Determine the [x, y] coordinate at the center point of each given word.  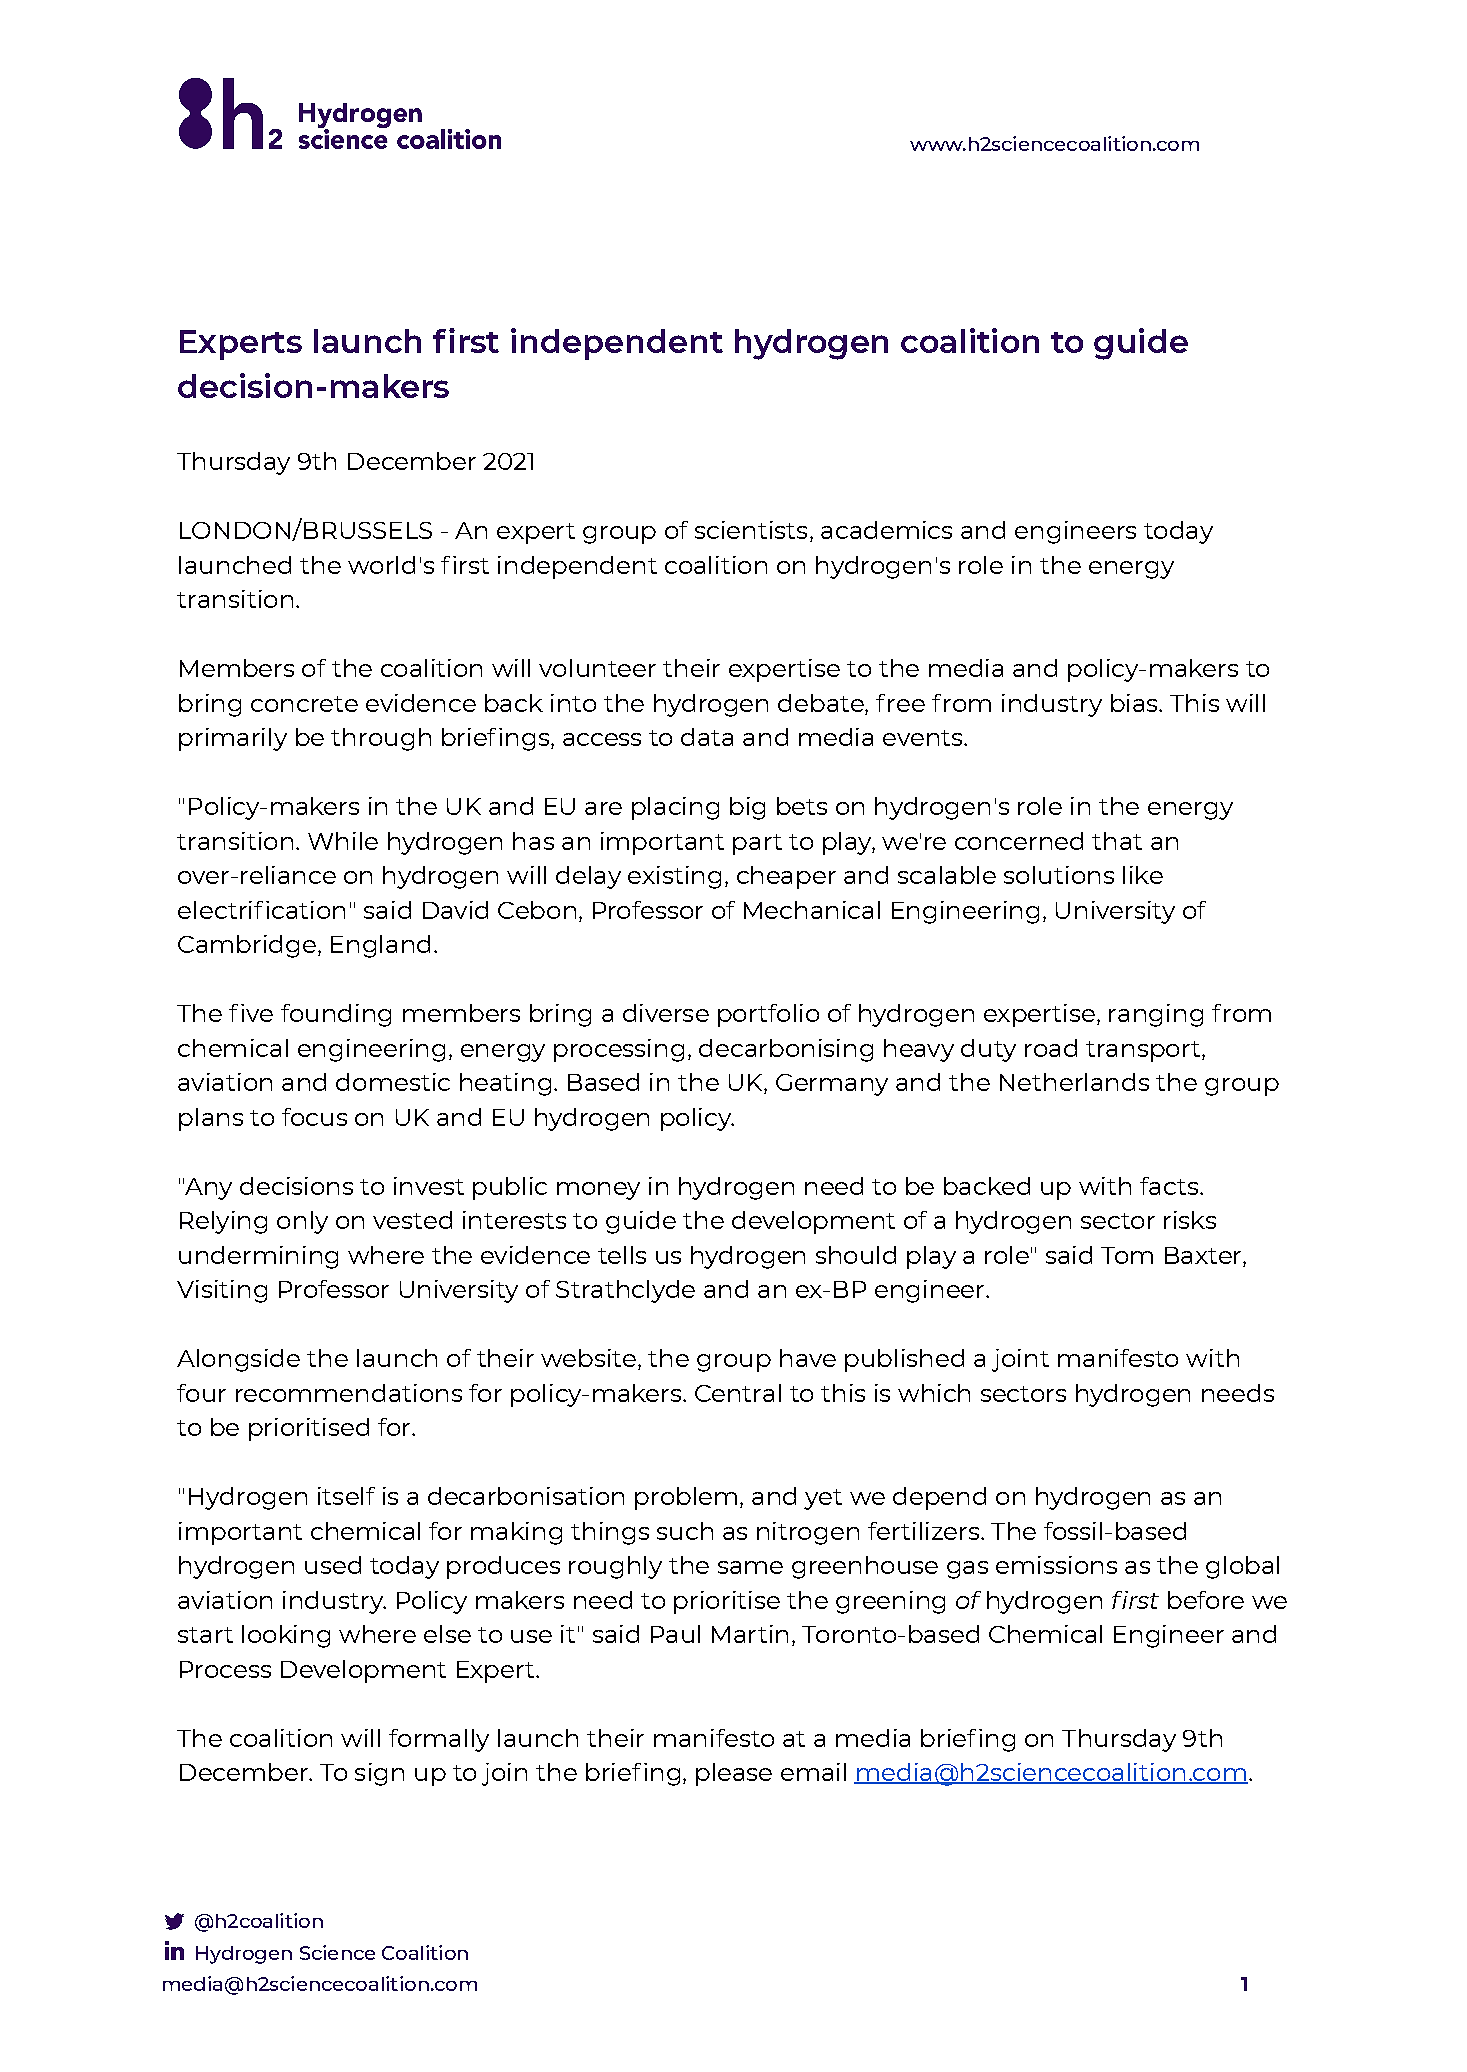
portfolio [768, 1015]
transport [1144, 1051]
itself [346, 1496]
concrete [304, 704]
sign [379, 1774]
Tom [1127, 1255]
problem [686, 1498]
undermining [258, 1257]
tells [622, 1255]
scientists [751, 530]
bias [1135, 703]
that [1117, 841]
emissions [1056, 1565]
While [343, 841]
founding [336, 1015]
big [747, 808]
